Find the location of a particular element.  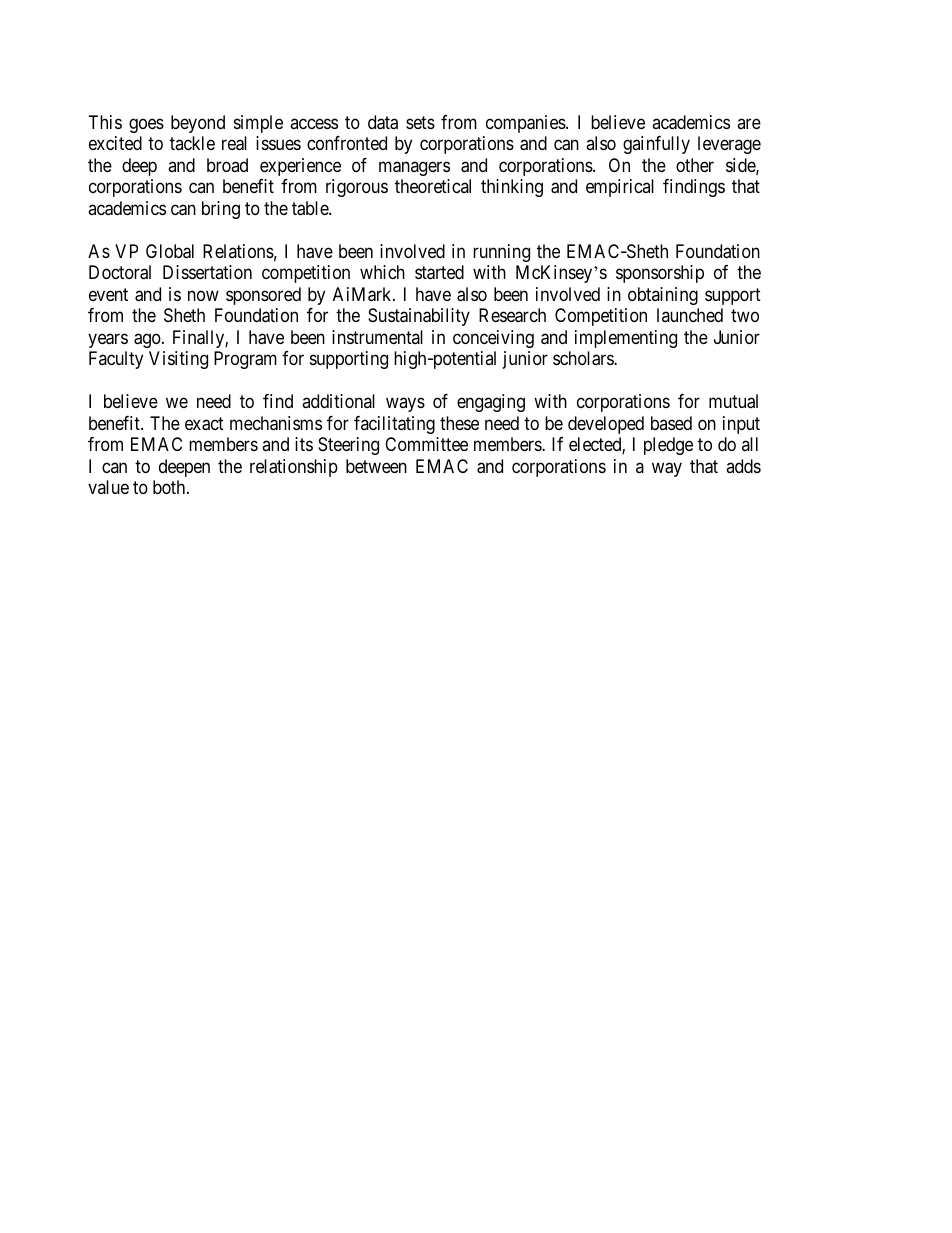

Visiting is located at coordinates (178, 360).
